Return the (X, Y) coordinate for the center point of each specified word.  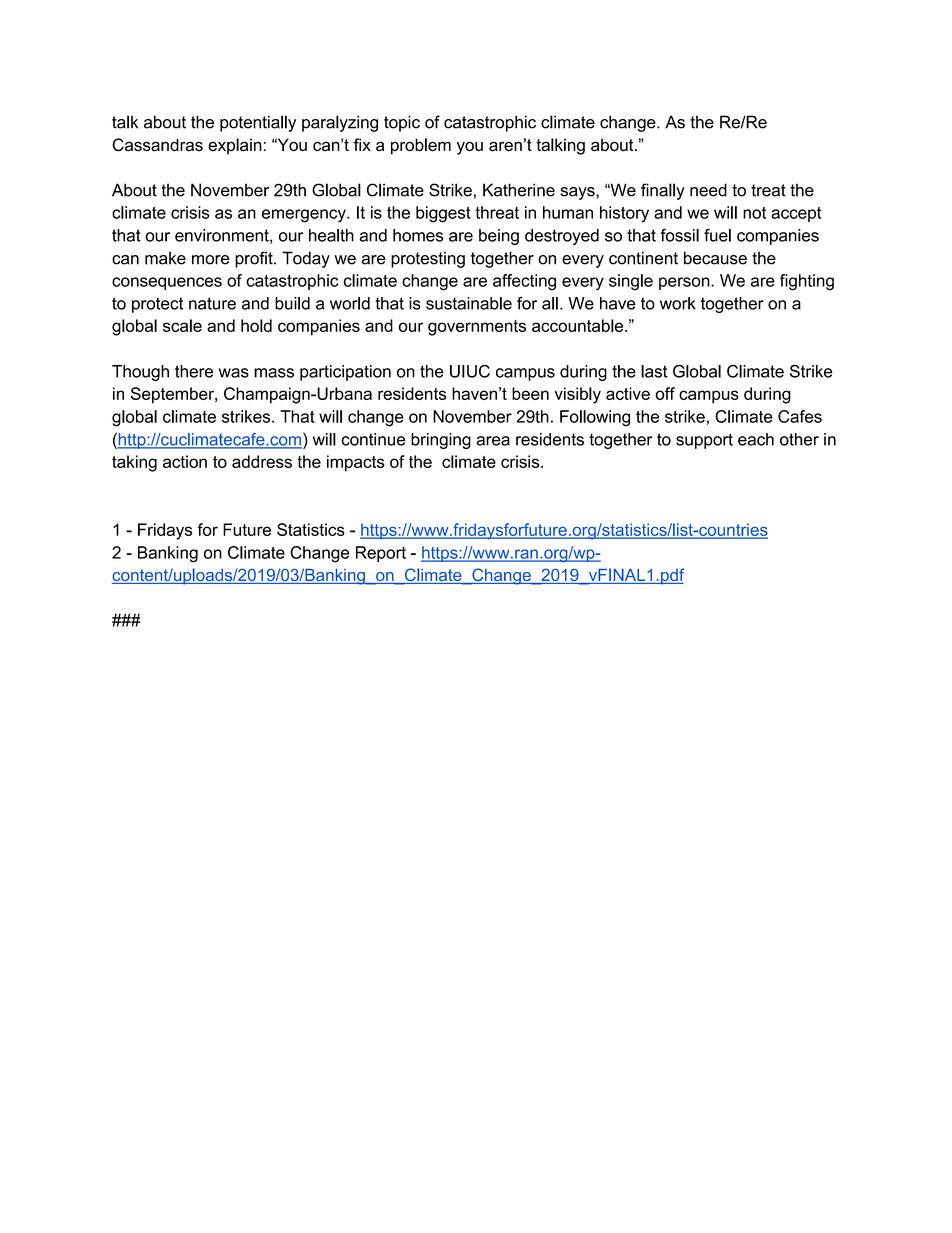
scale (182, 325)
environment (223, 236)
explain (235, 146)
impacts (356, 463)
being (499, 237)
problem (421, 146)
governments (477, 328)
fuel (717, 235)
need (708, 190)
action (185, 461)
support (704, 441)
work (678, 303)
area (493, 441)
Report (381, 554)
